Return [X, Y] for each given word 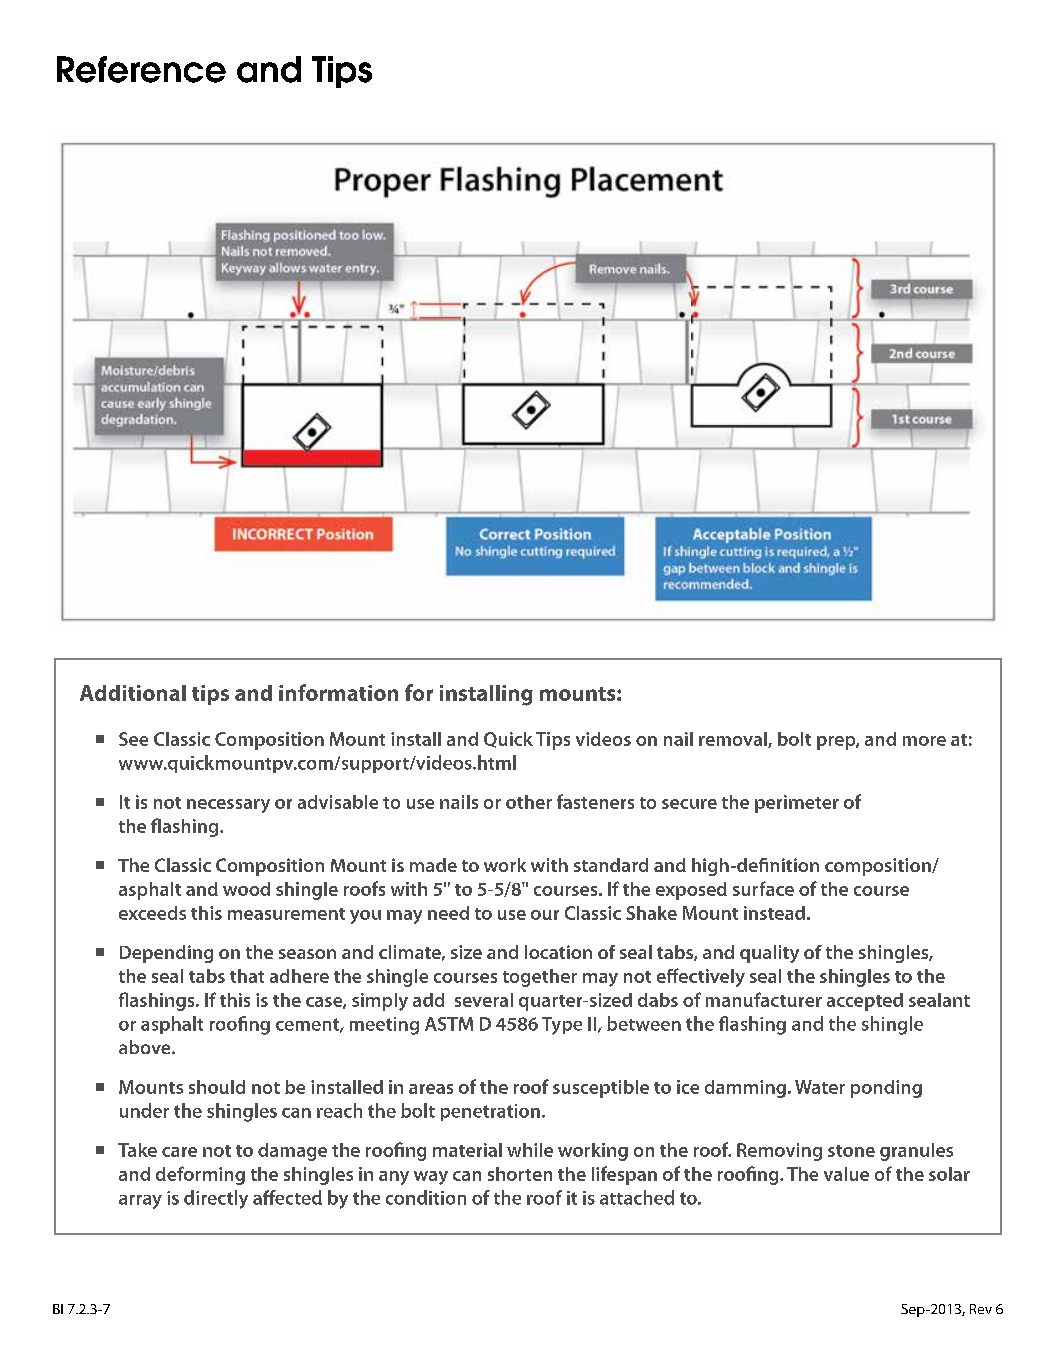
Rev [981, 1309]
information [338, 692]
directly [216, 1199]
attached [637, 1197]
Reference [141, 69]
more [924, 741]
